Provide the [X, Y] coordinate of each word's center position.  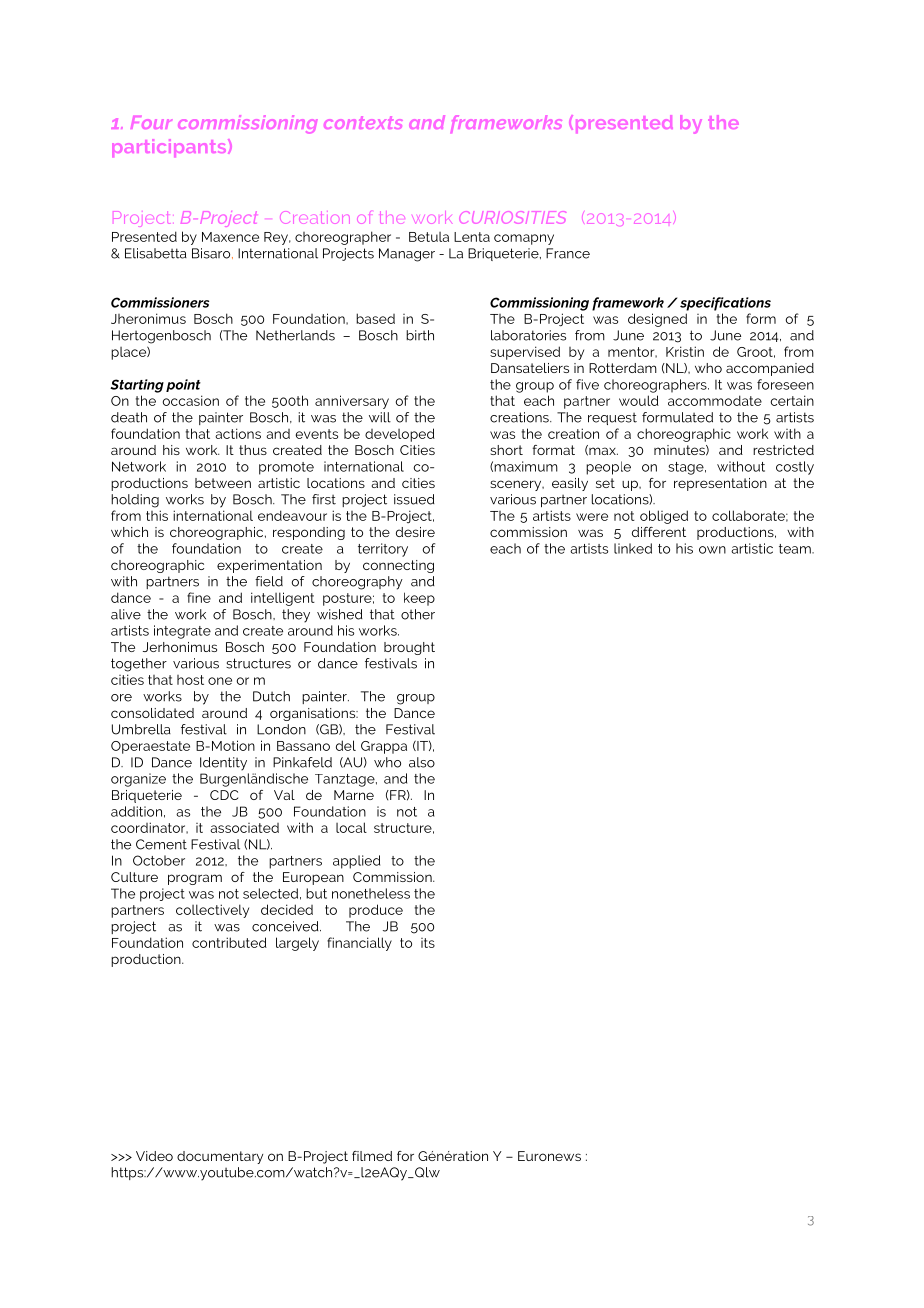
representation [720, 484]
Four [151, 122]
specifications [725, 304]
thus [253, 450]
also [422, 762]
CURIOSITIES [512, 217]
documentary [220, 1157]
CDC [224, 795]
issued [414, 499]
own [712, 550]
